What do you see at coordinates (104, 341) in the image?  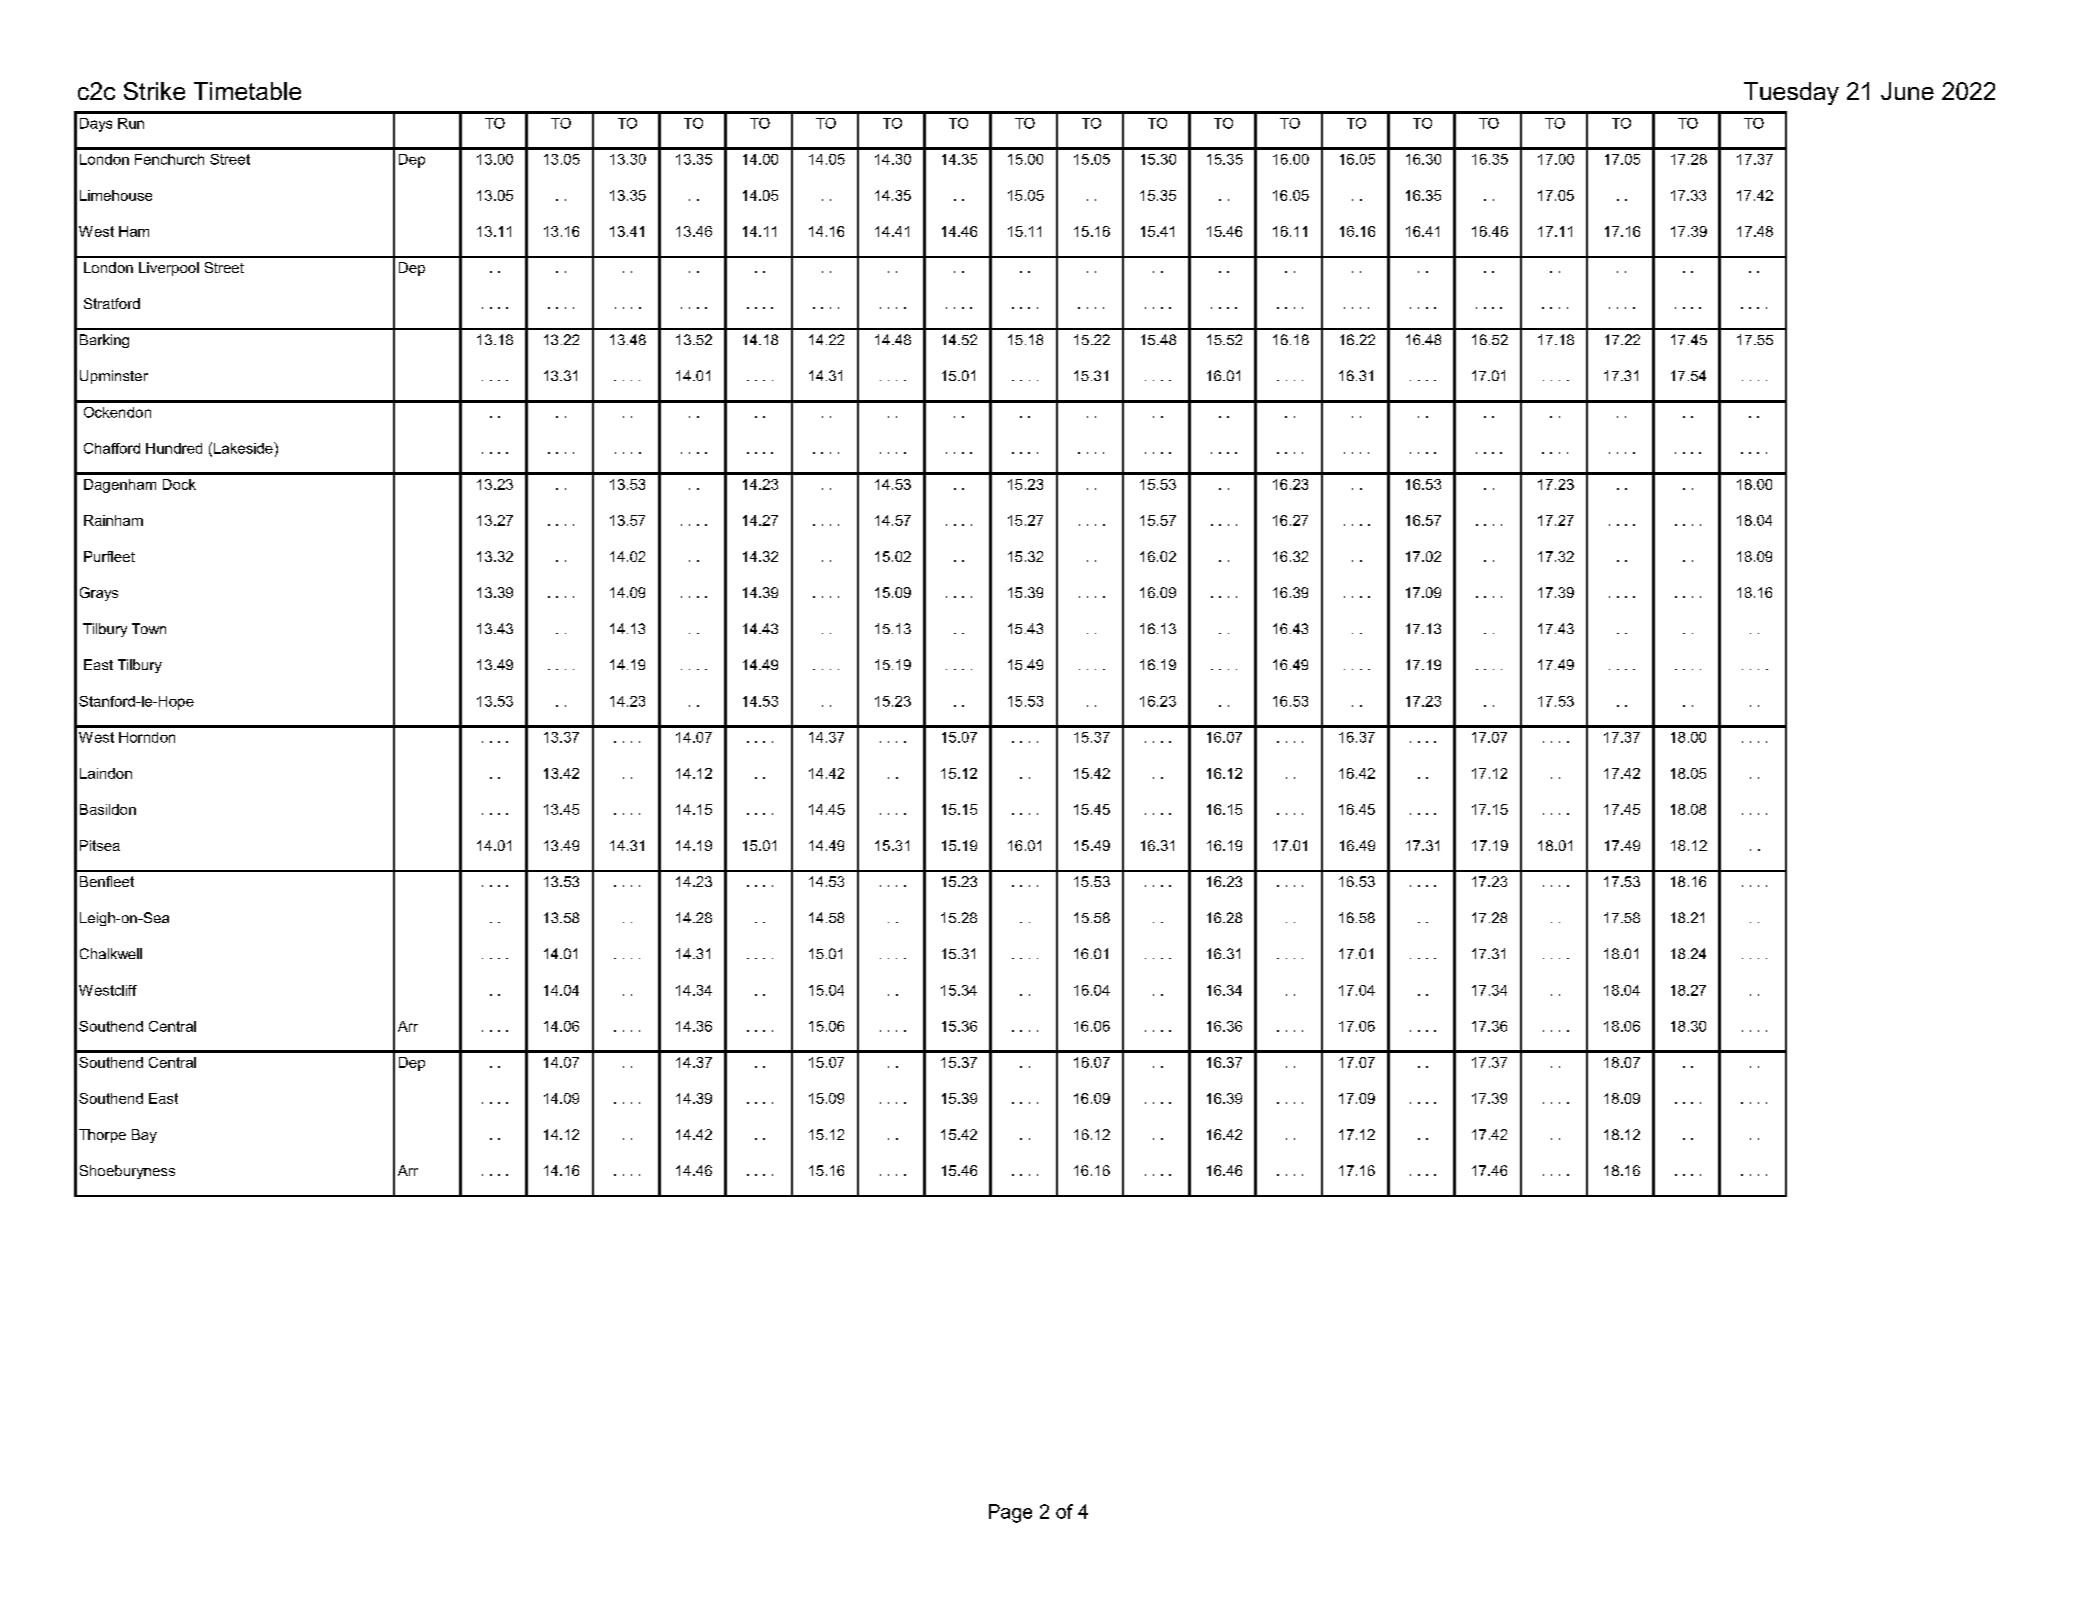 I see `Barking` at bounding box center [104, 341].
